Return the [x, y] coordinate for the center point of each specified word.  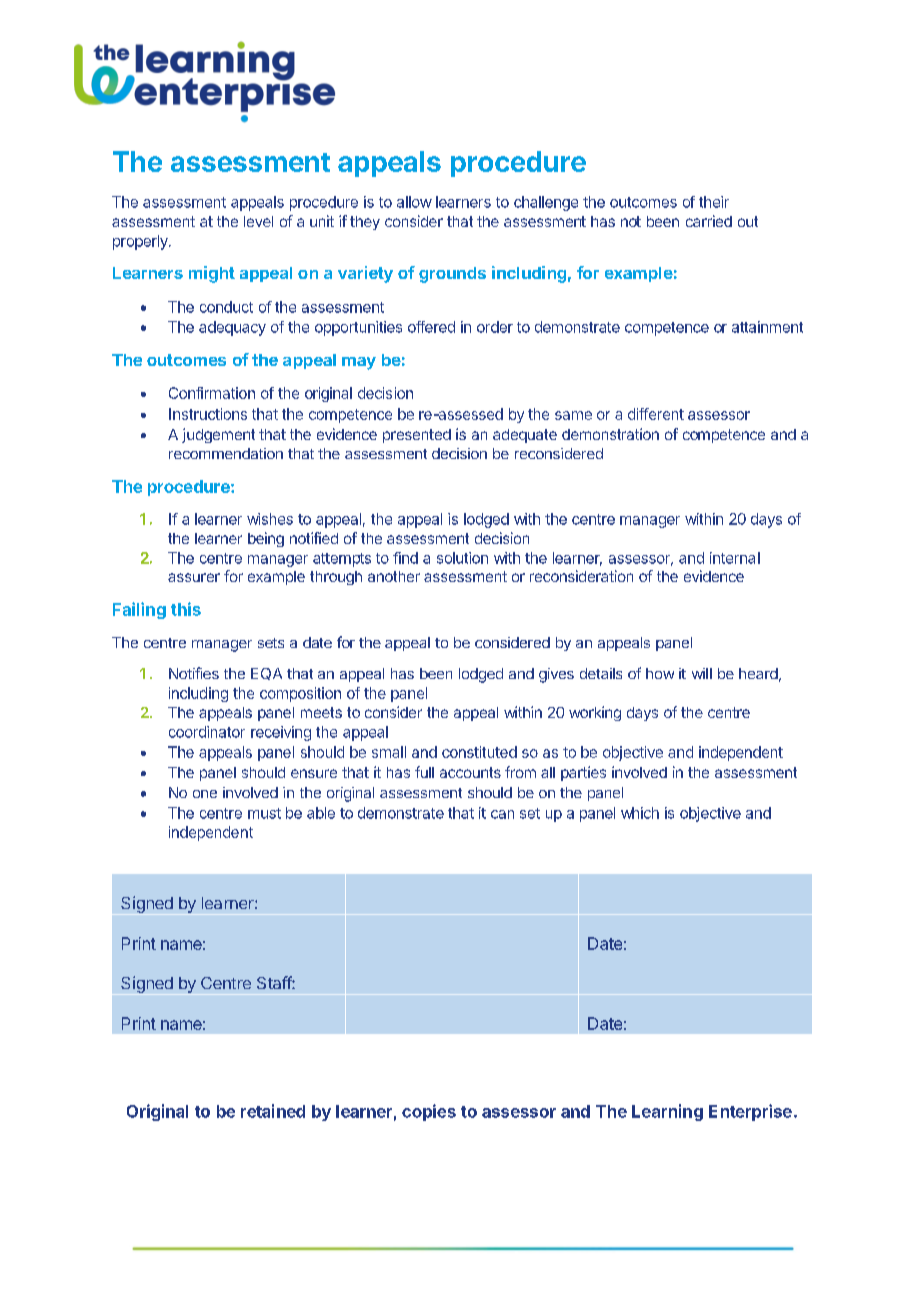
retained [273, 1111]
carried [709, 221]
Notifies [194, 673]
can [502, 814]
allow [414, 202]
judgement [218, 435]
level [258, 221]
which [640, 813]
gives [556, 675]
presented [417, 436]
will [702, 673]
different [656, 414]
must [264, 813]
